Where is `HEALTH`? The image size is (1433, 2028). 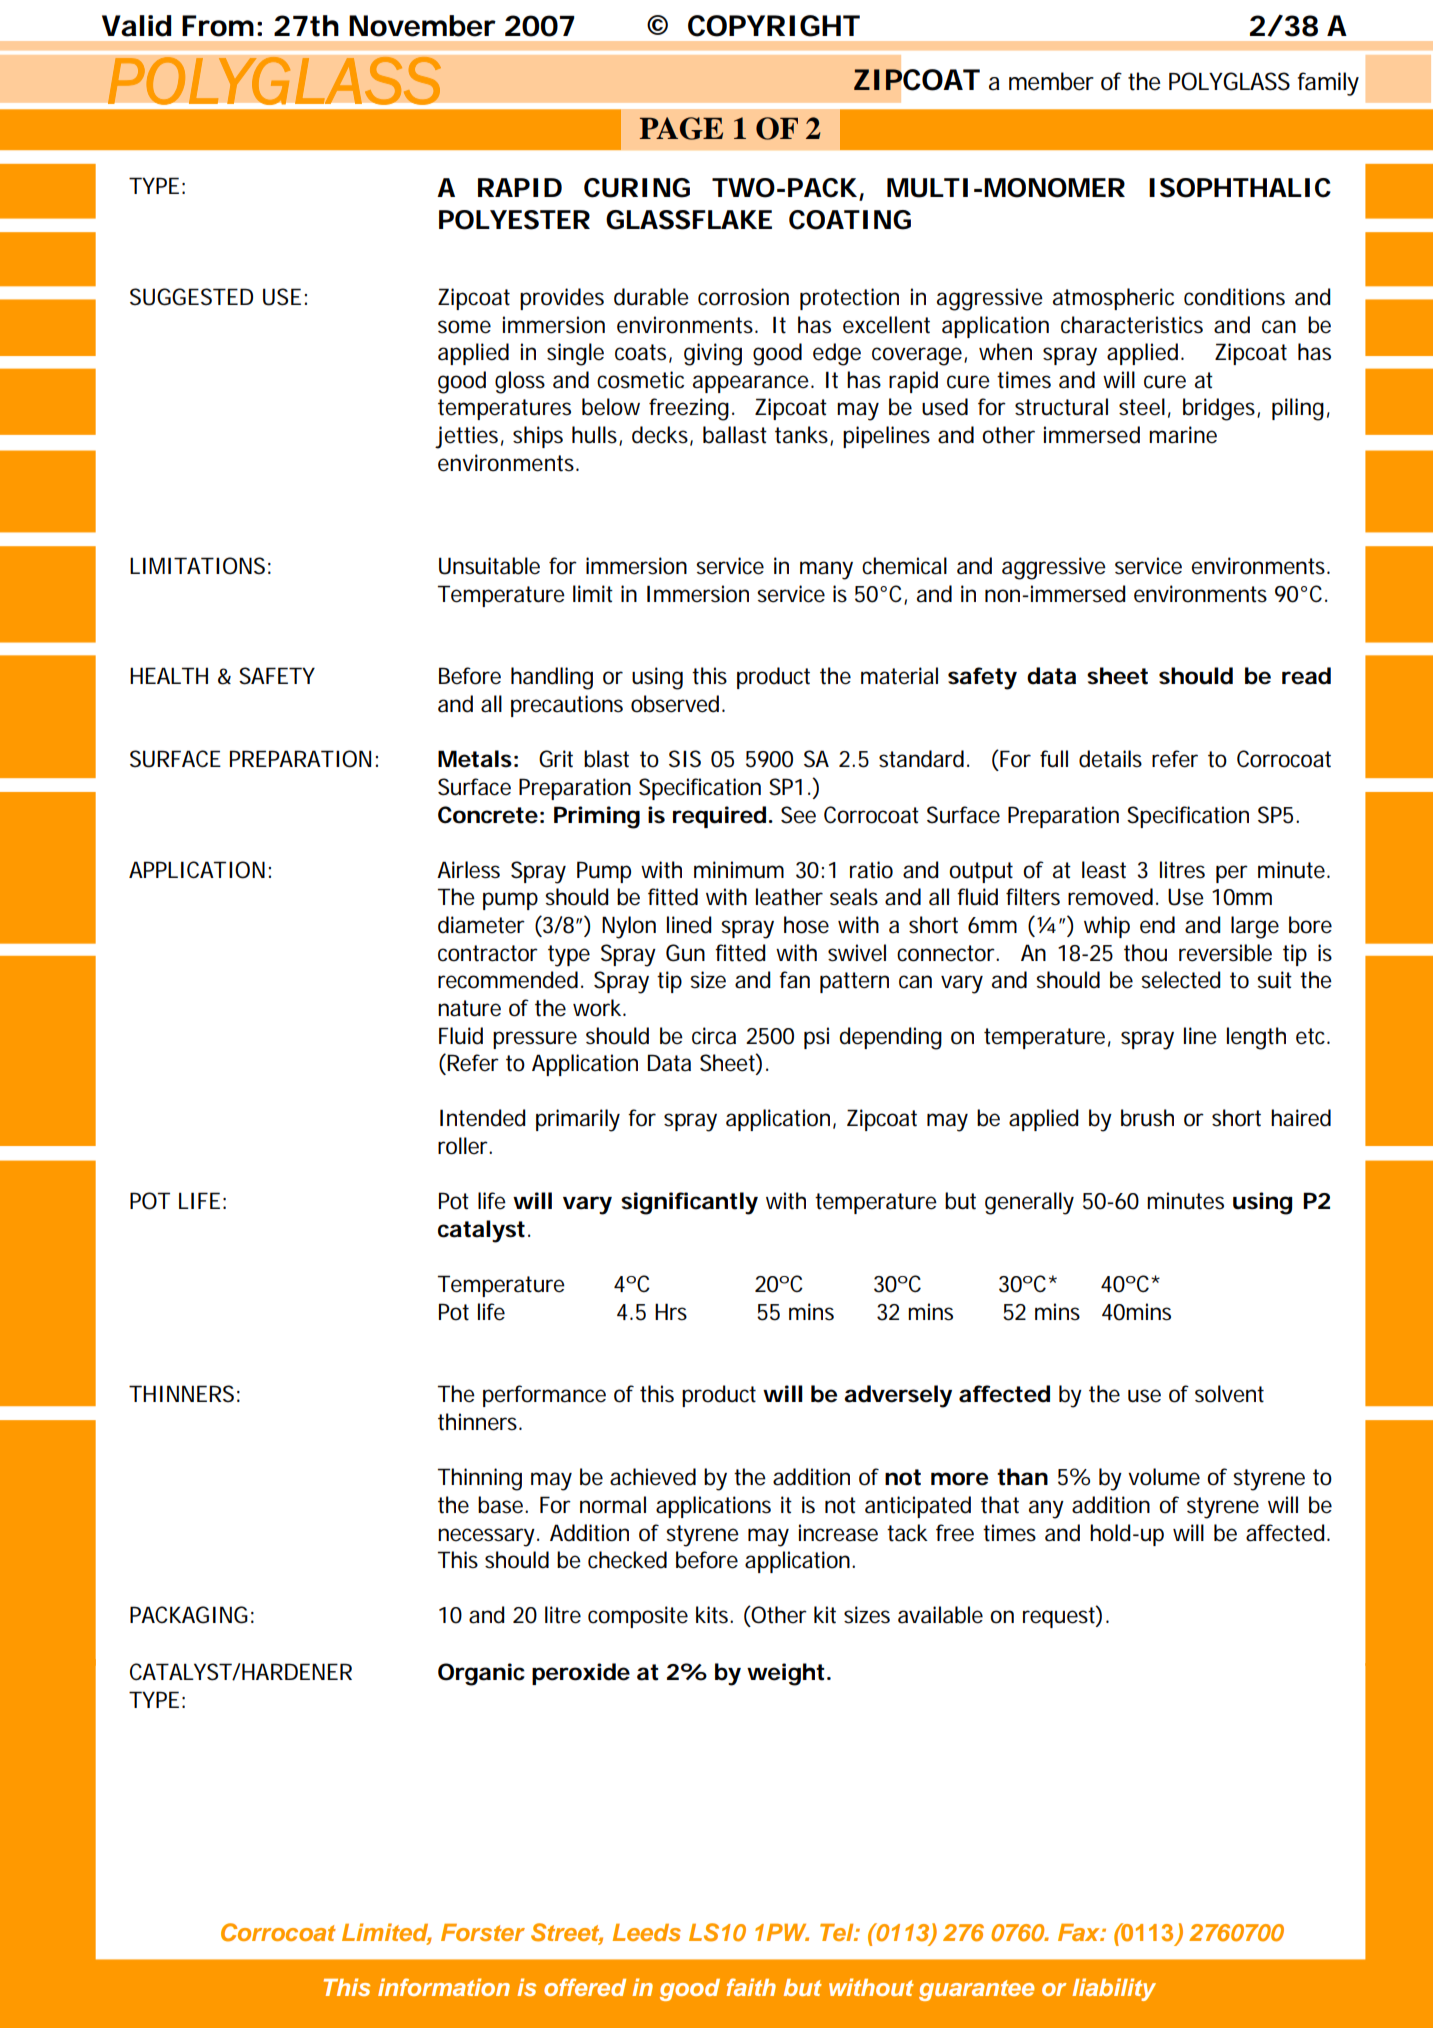
HEALTH is located at coordinates (169, 675).
